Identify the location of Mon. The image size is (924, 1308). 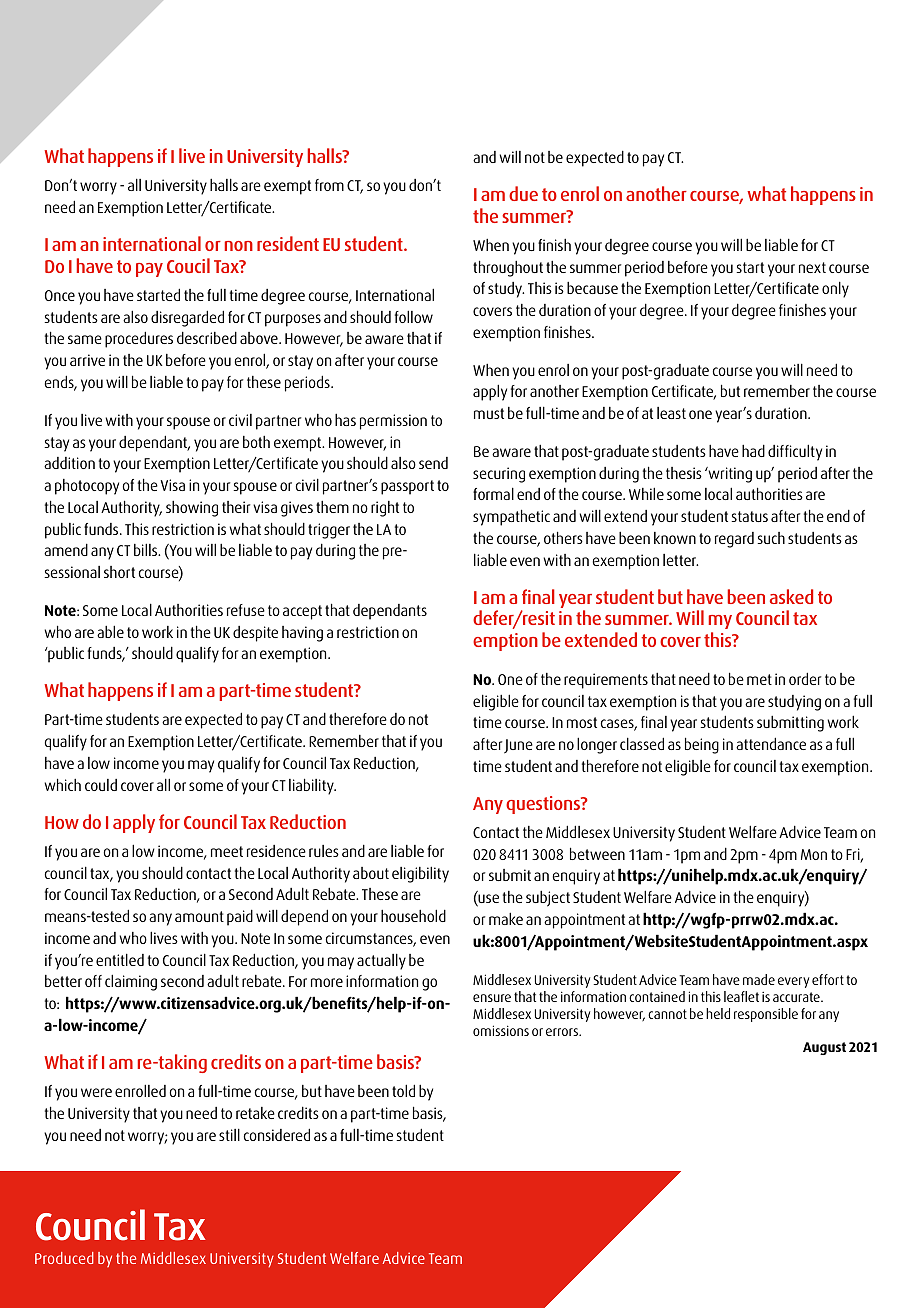
(814, 854).
